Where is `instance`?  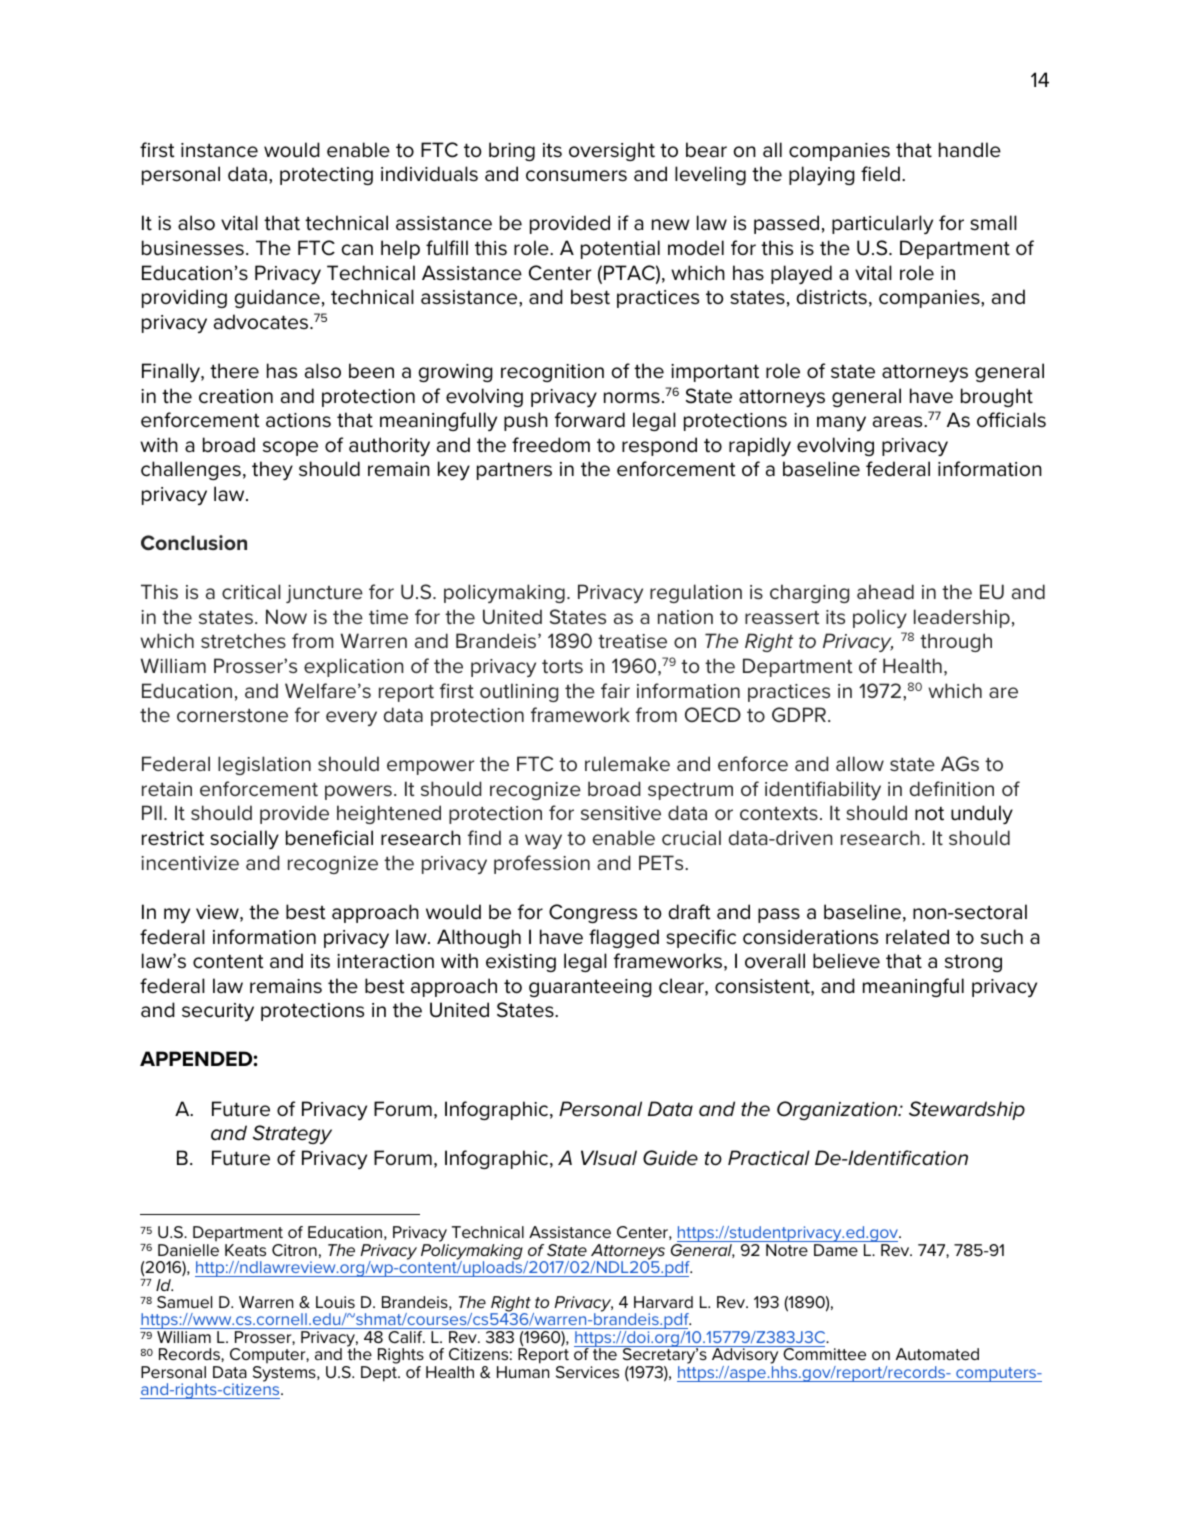
instance is located at coordinates (219, 150).
